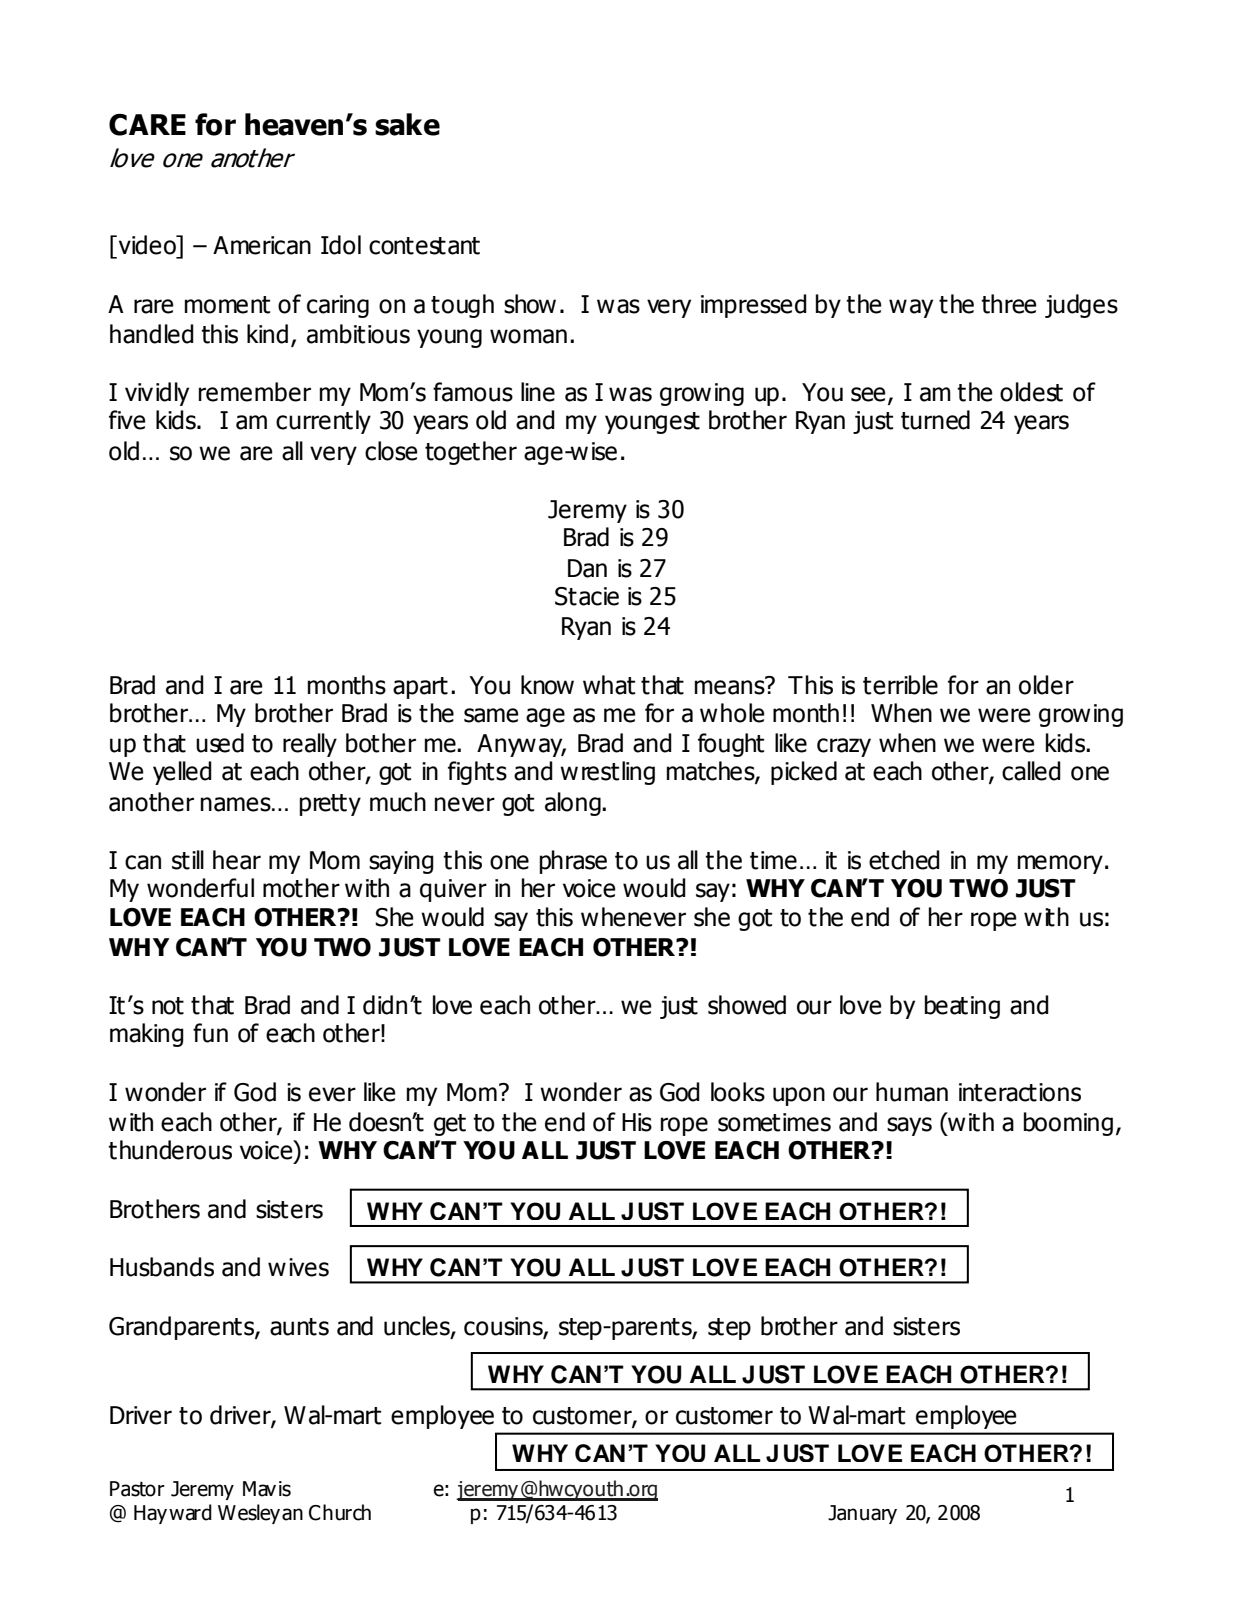  What do you see at coordinates (407, 124) in the image?
I see `sake` at bounding box center [407, 124].
